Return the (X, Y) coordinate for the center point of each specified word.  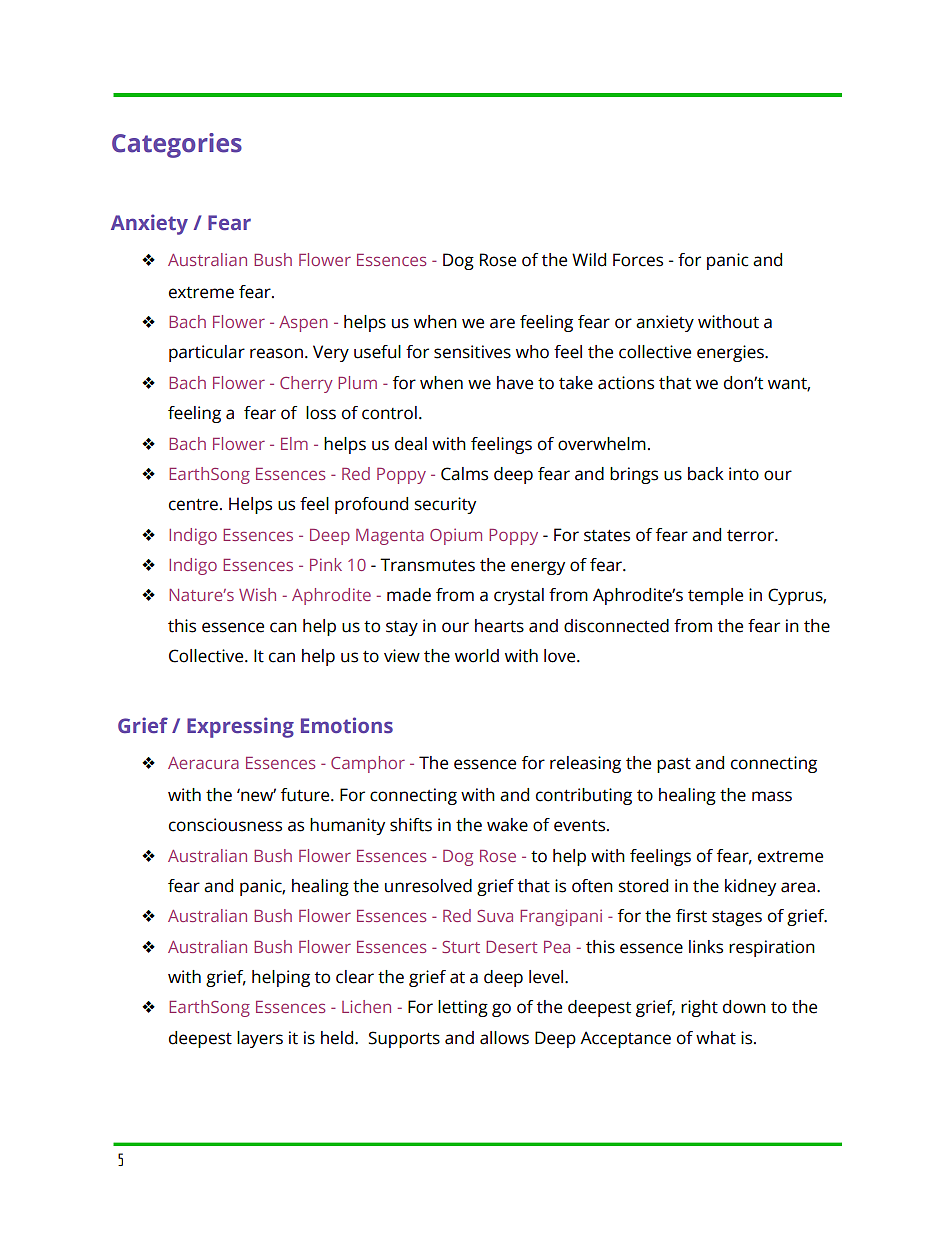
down (744, 1007)
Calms (464, 474)
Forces (638, 260)
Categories (177, 145)
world (477, 656)
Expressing (240, 727)
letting (463, 1008)
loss (321, 413)
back (706, 474)
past (674, 765)
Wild (589, 260)
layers (260, 1039)
